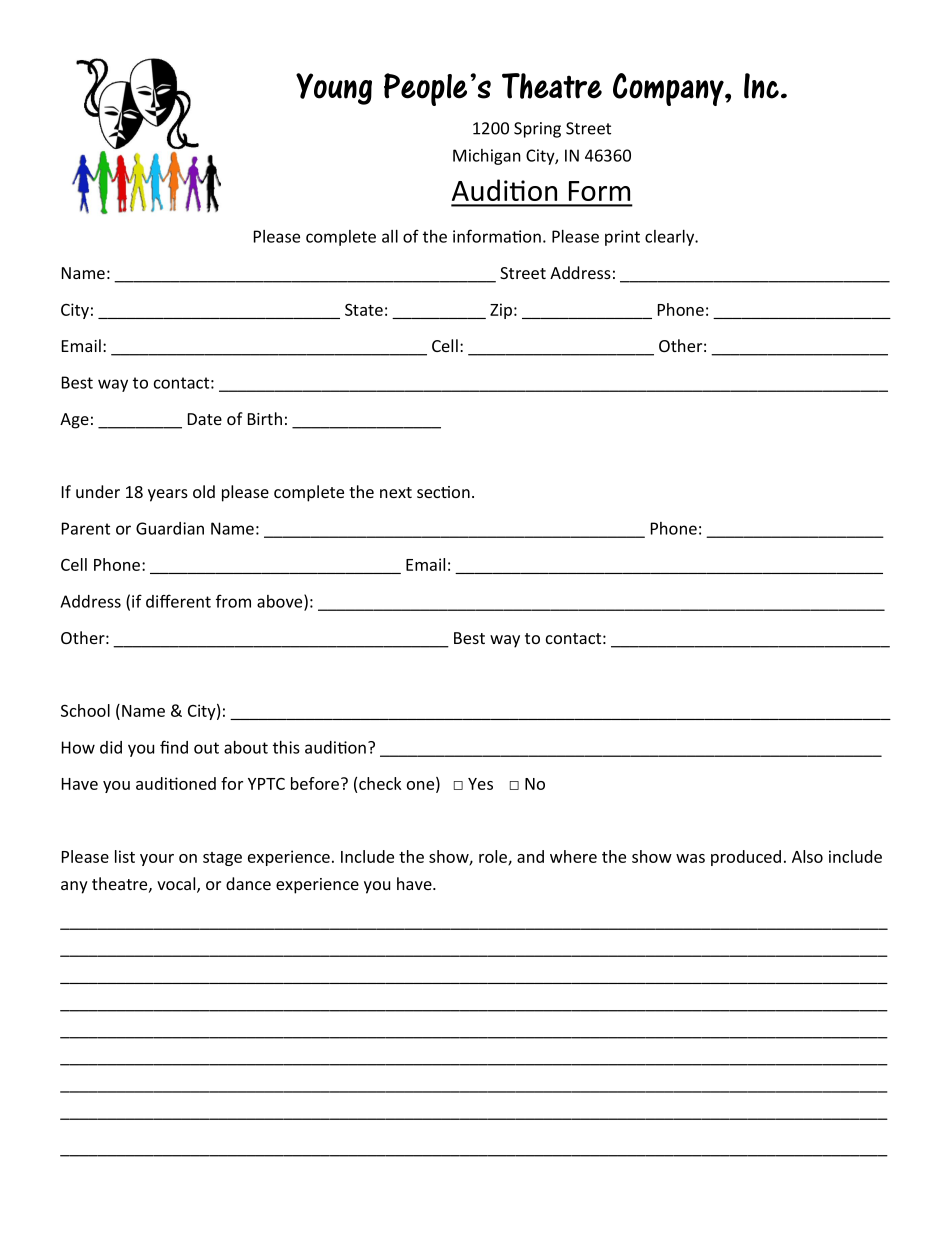  What do you see at coordinates (85, 710) in the screenshot?
I see `School` at bounding box center [85, 710].
